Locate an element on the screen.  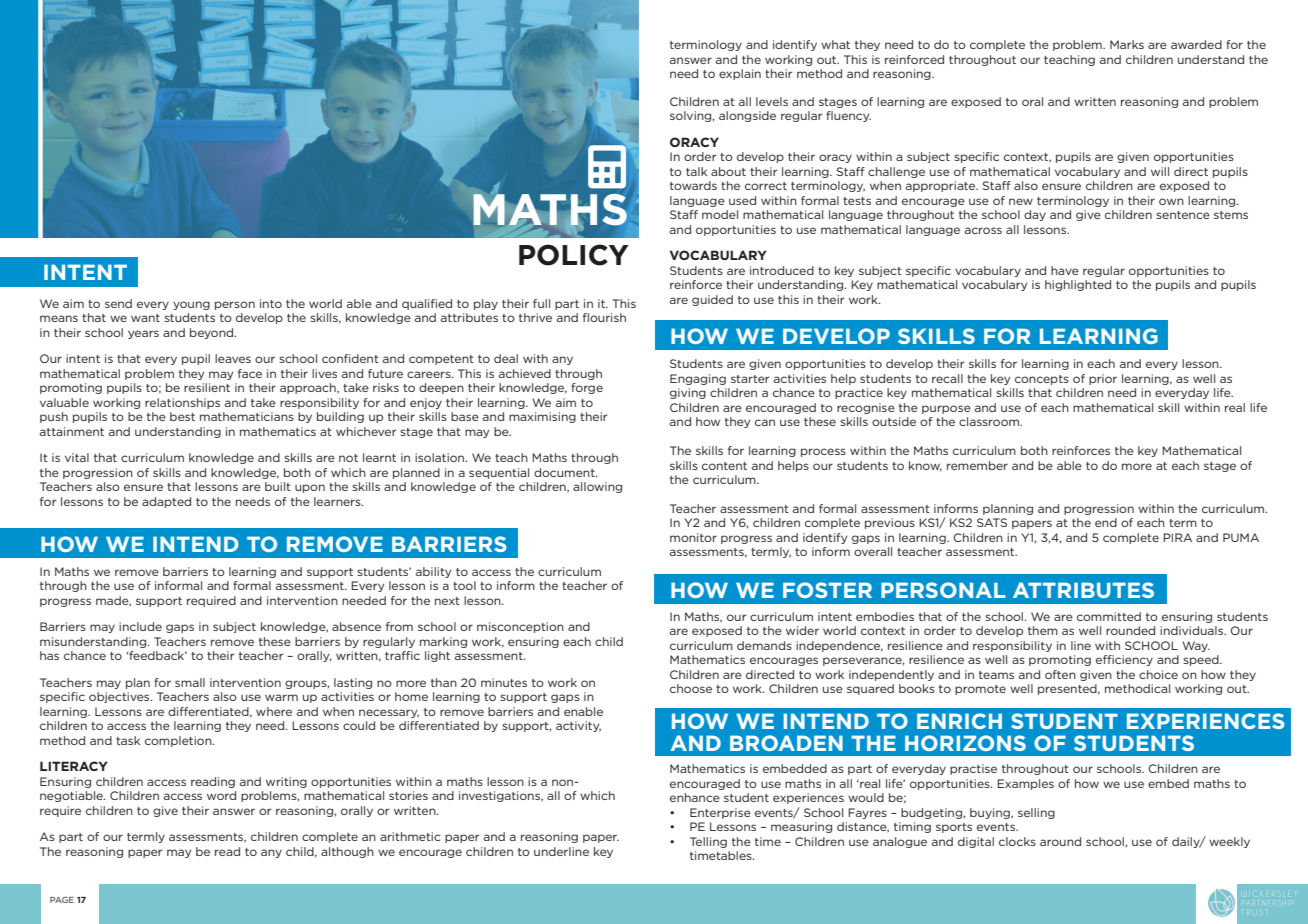
levels is located at coordinates (772, 101).
